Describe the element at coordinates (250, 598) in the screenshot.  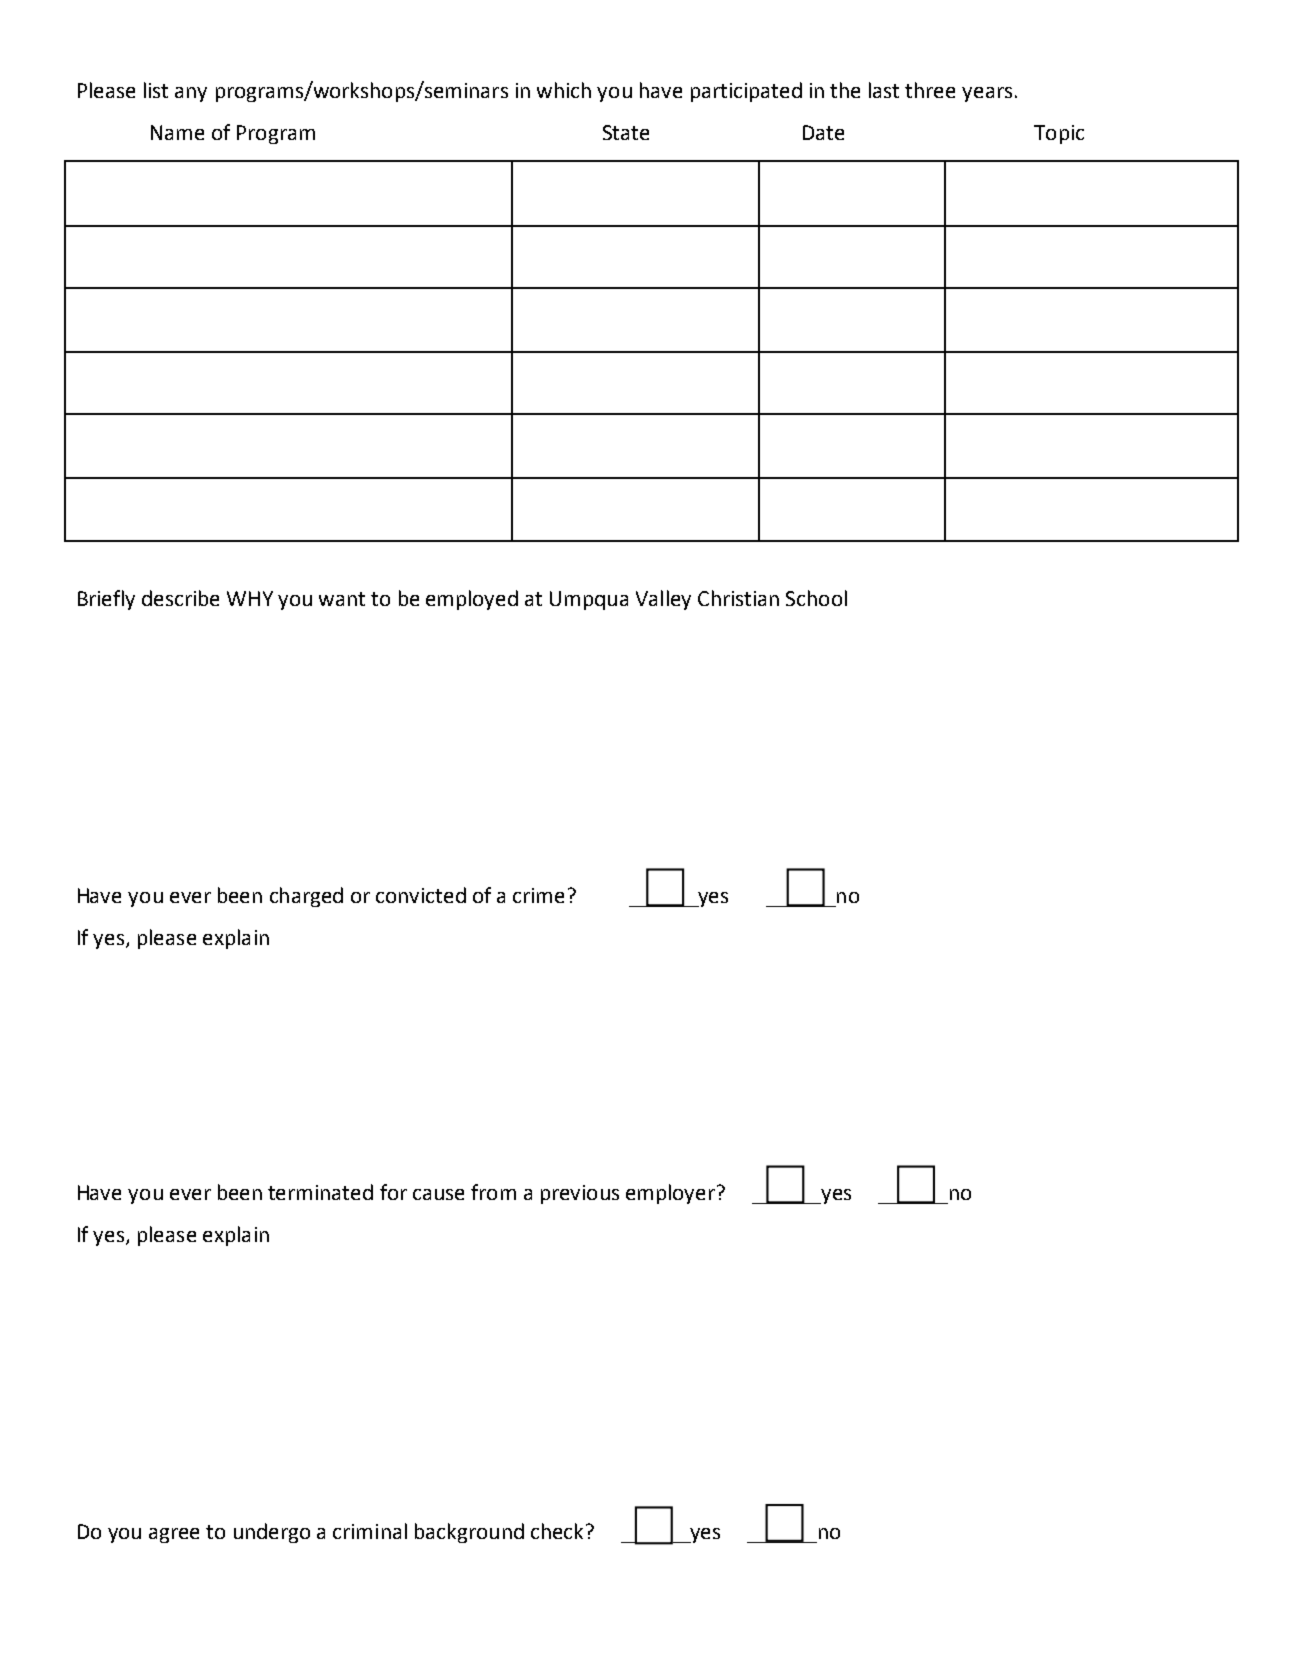
I see `WHY` at that location.
